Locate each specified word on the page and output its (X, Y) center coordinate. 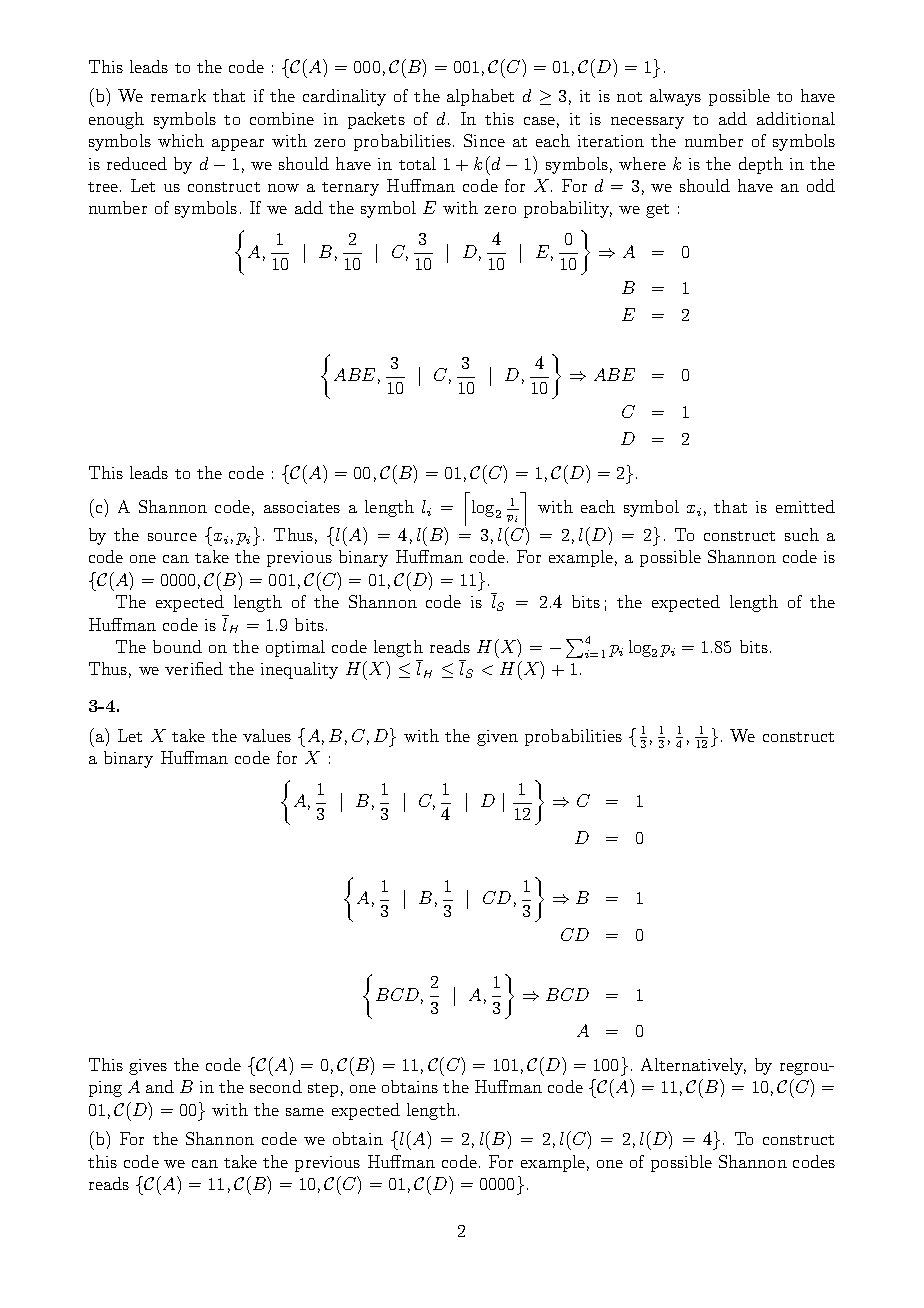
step (323, 1090)
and (160, 1086)
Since (484, 140)
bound (177, 646)
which (181, 140)
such (802, 534)
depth (761, 165)
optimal (295, 648)
